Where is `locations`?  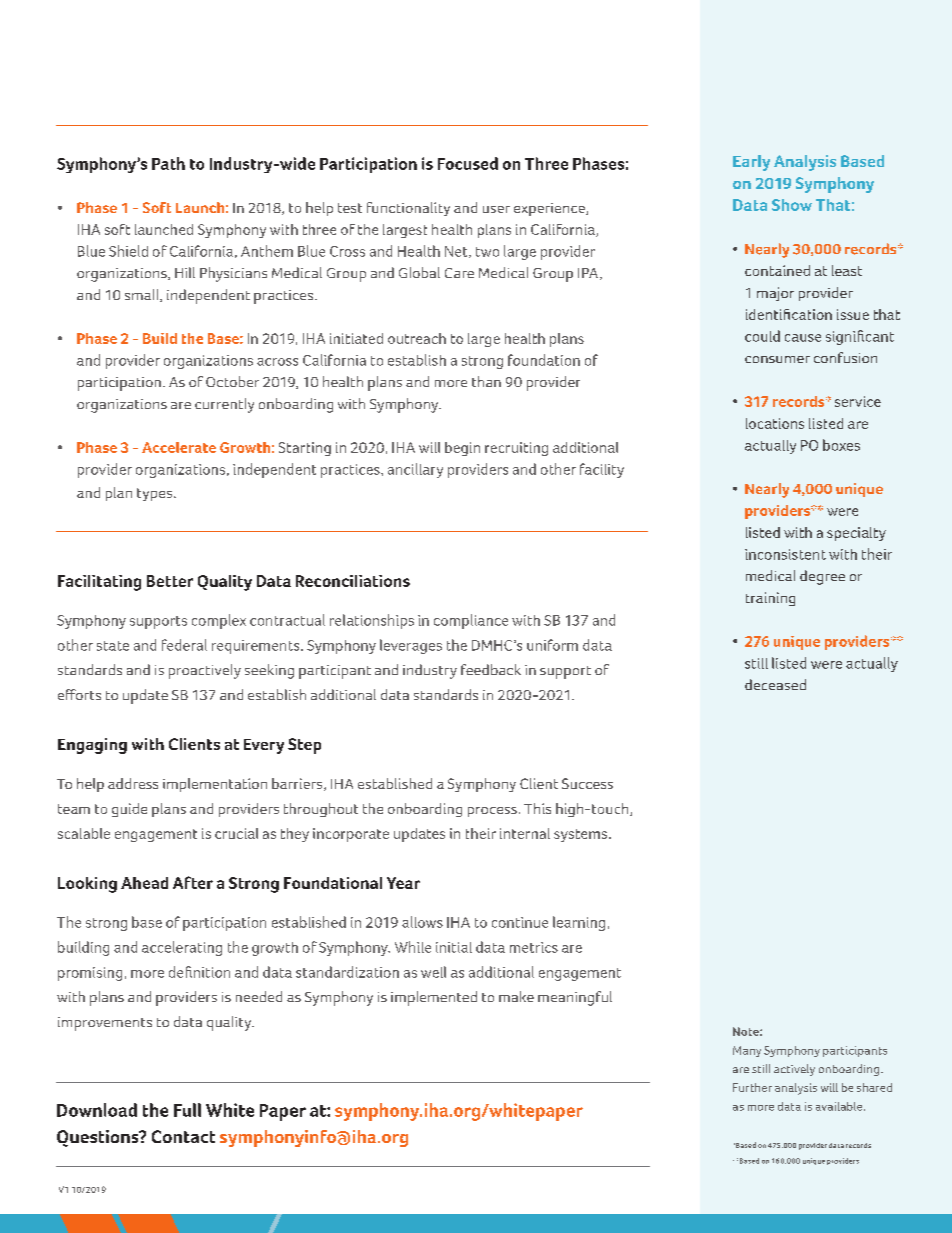
locations is located at coordinates (775, 423).
